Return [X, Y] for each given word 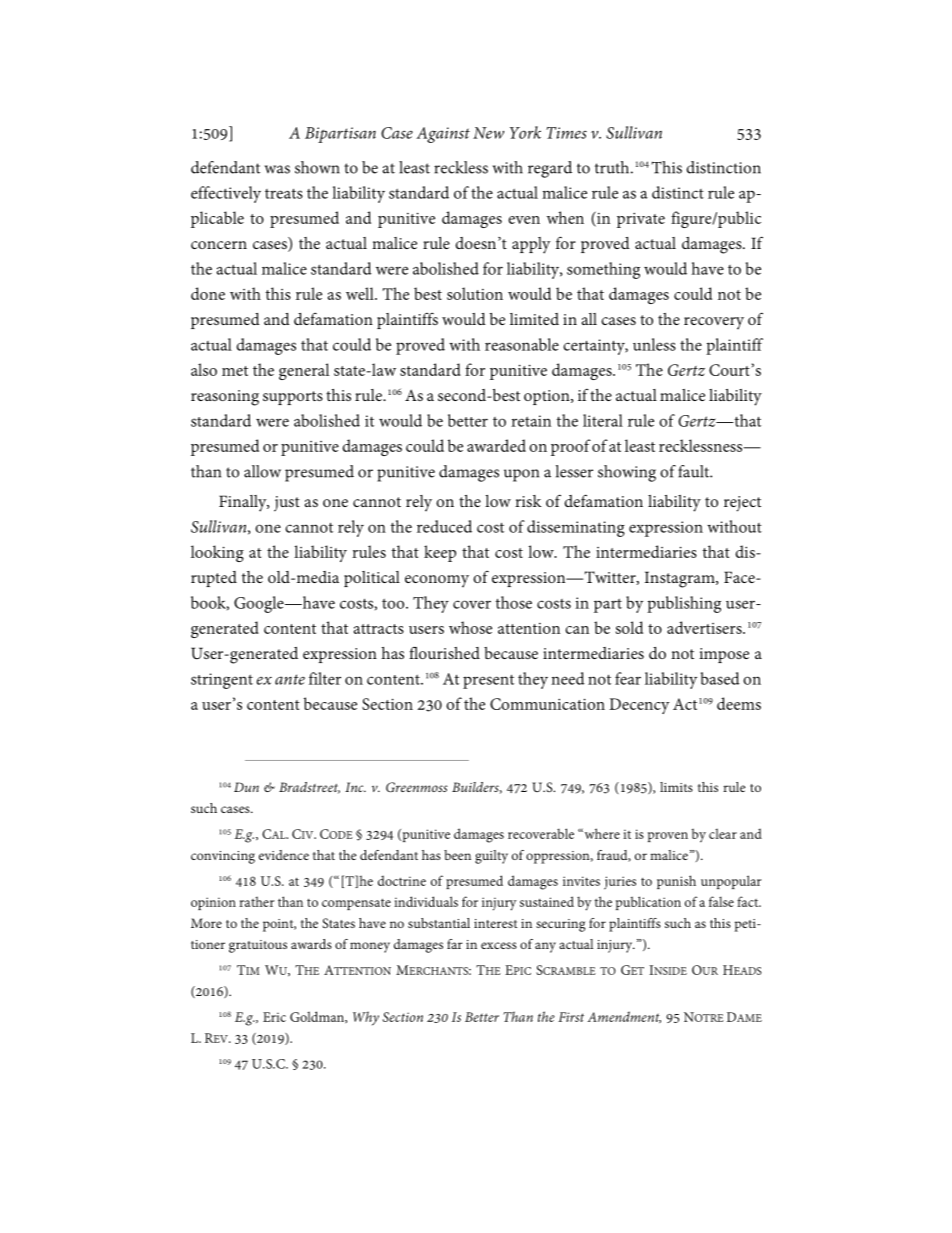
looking [217, 553]
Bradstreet [309, 788]
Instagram [681, 579]
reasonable [522, 344]
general [304, 371]
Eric [274, 1017]
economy [437, 581]
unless [654, 344]
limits [676, 787]
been [457, 855]
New [488, 133]
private [641, 220]
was [277, 169]
